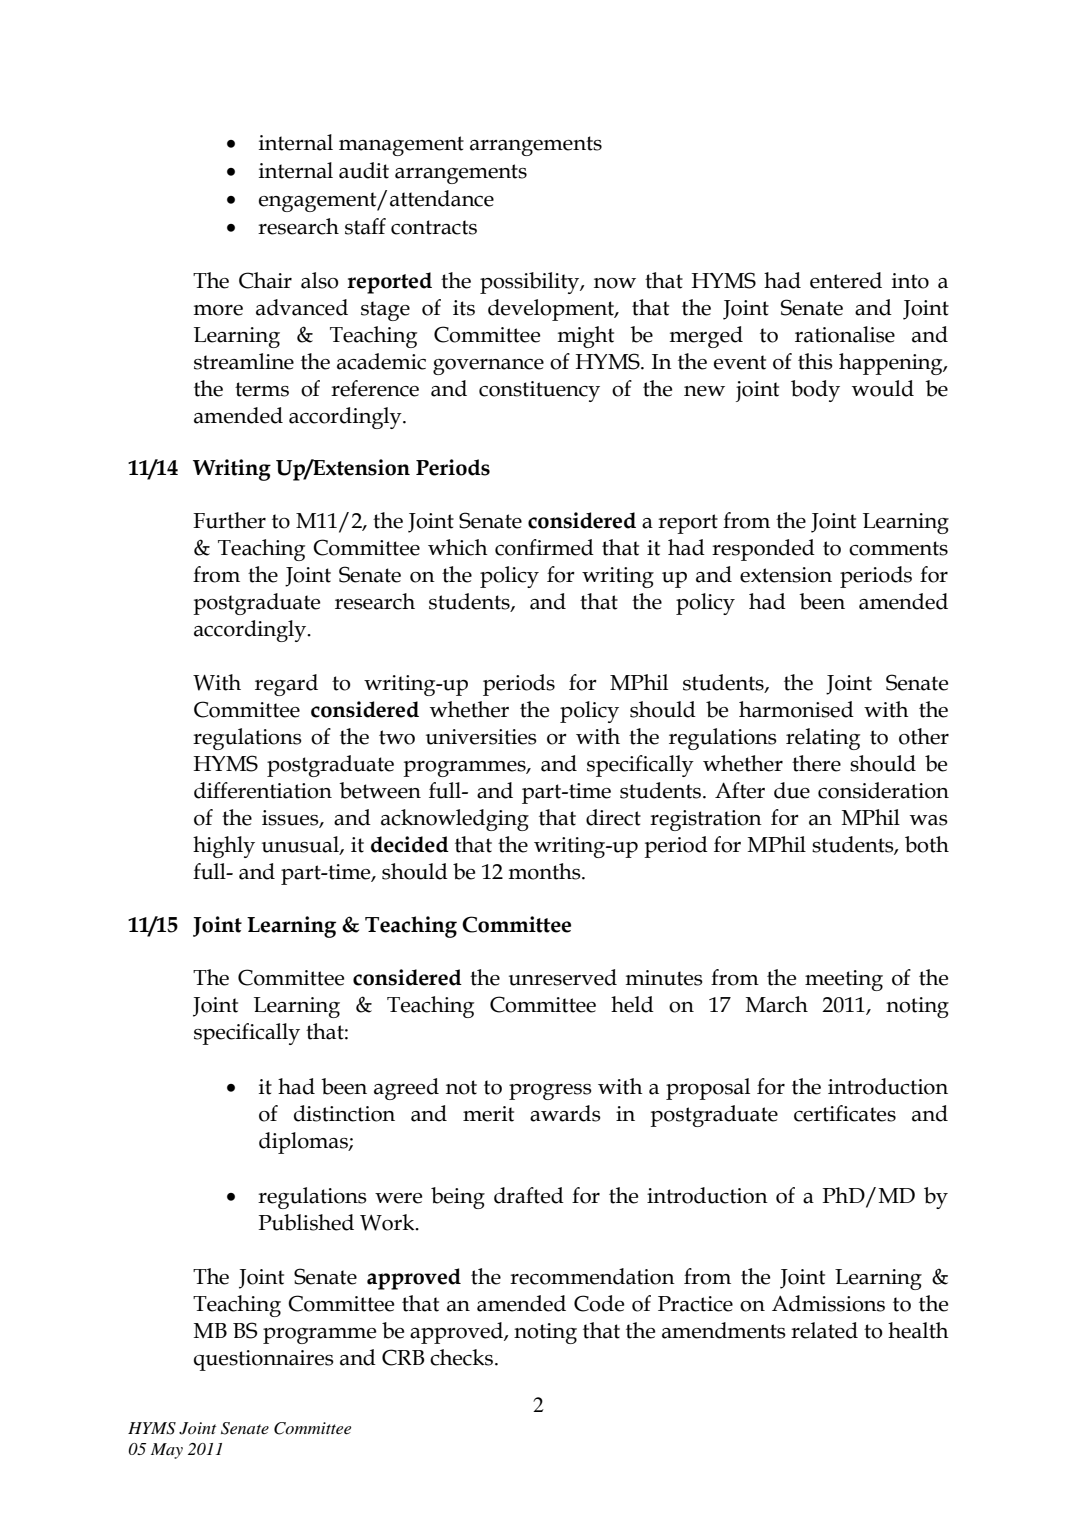  I want to click on checks, so click(463, 1357).
